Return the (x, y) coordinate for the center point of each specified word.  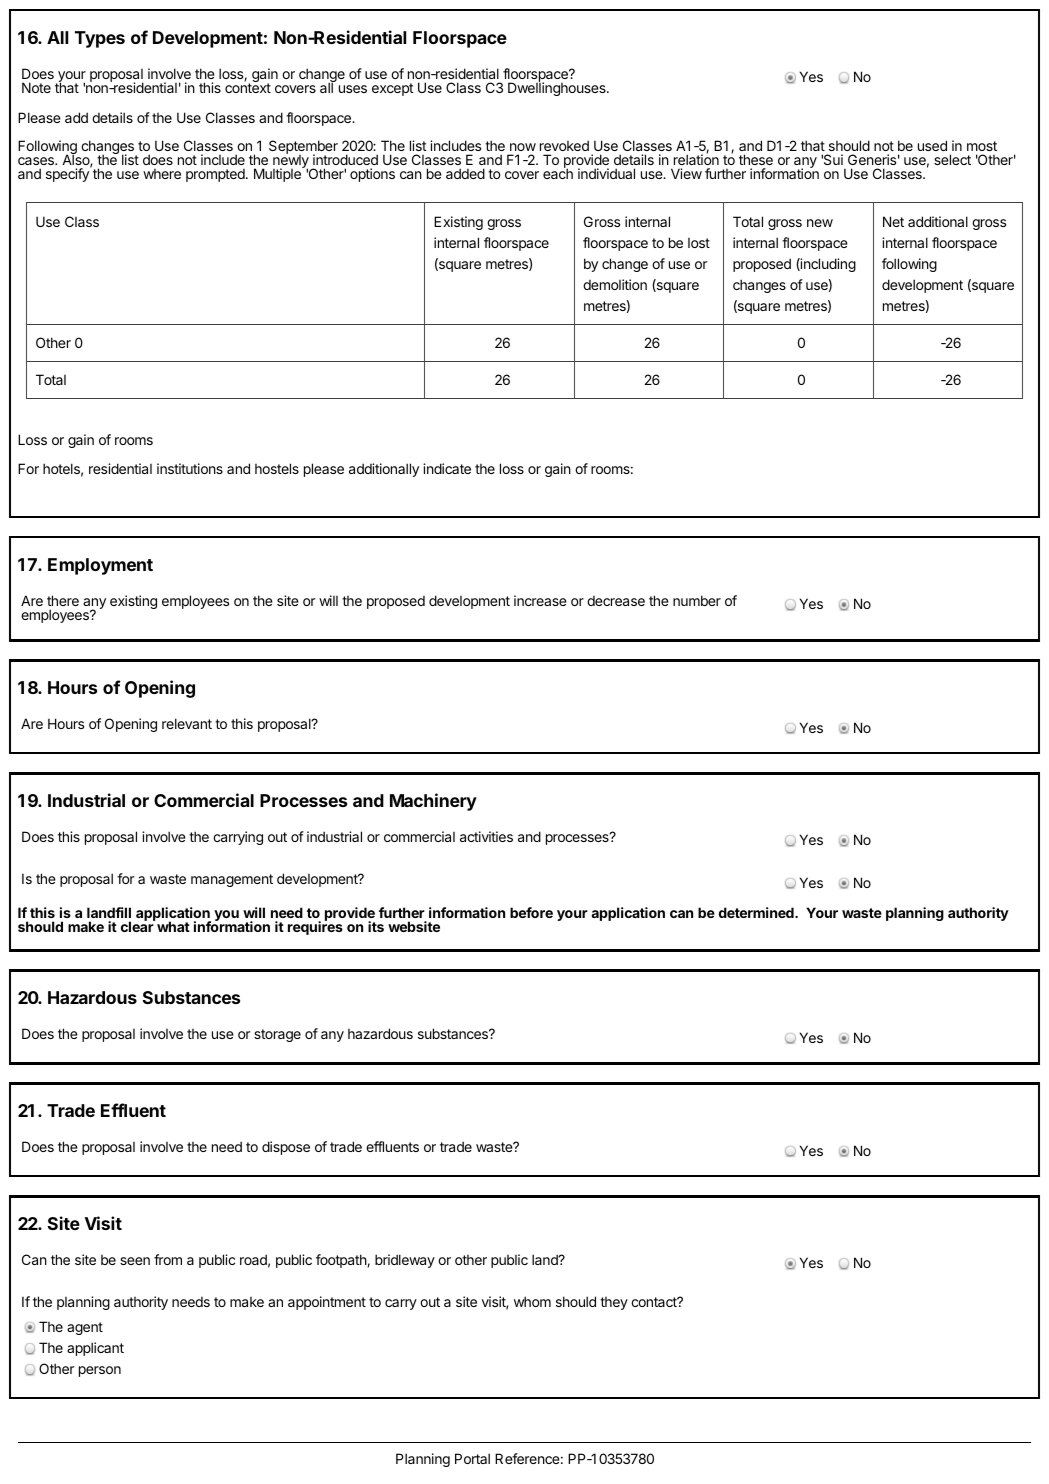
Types (100, 39)
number (697, 600)
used (932, 145)
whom (532, 1301)
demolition (615, 284)
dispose (286, 1148)
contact (655, 1302)
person (100, 1371)
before (531, 912)
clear (138, 926)
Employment (100, 566)
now (523, 147)
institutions (190, 468)
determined (757, 912)
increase (540, 600)
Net (893, 221)
